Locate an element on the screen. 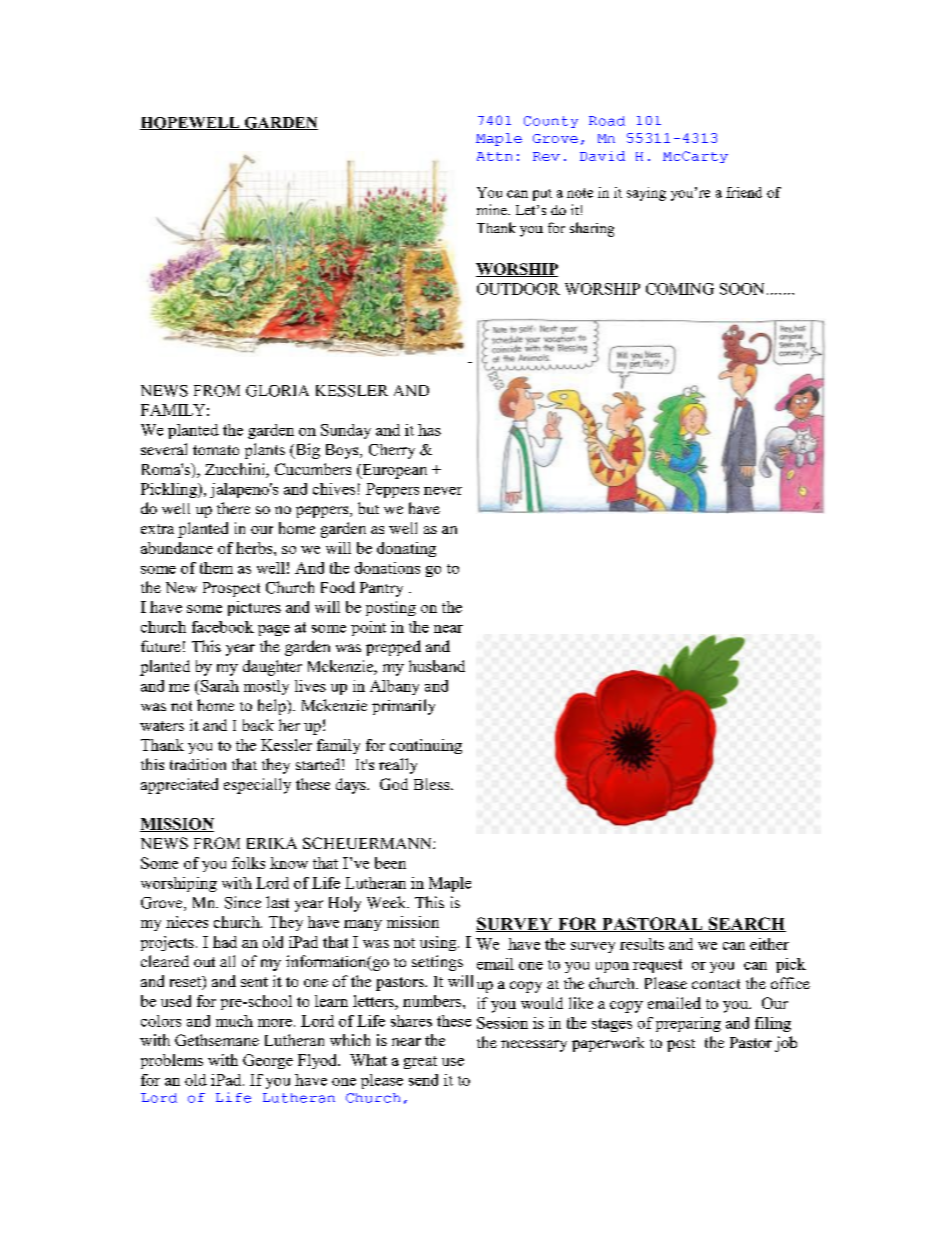  SOON is located at coordinates (742, 289).
